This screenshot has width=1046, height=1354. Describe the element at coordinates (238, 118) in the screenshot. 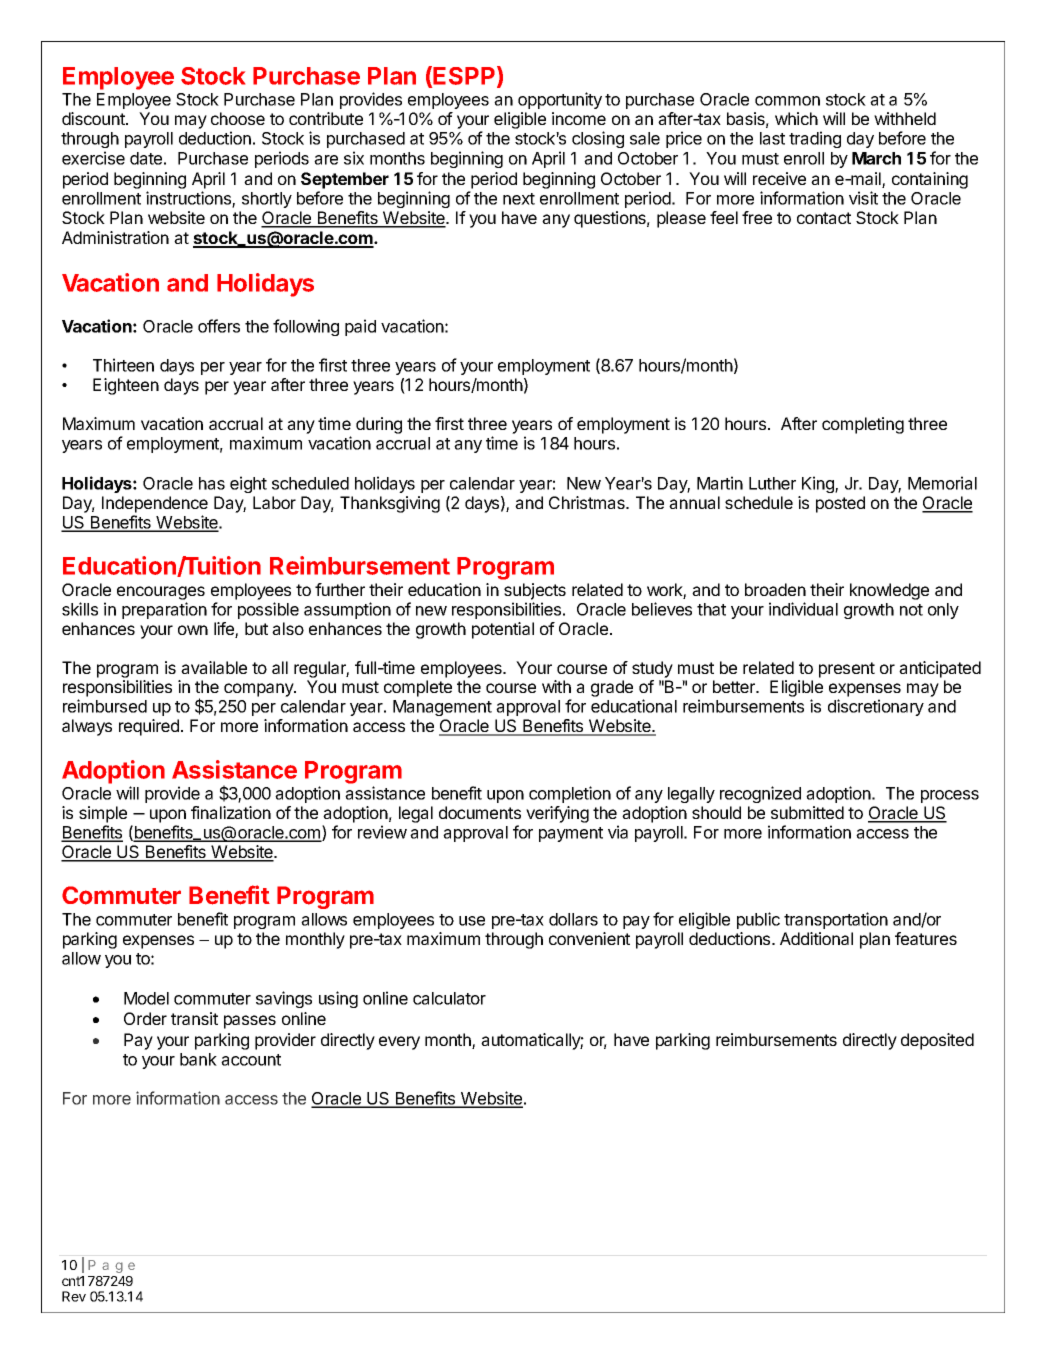

I see `choose` at that location.
